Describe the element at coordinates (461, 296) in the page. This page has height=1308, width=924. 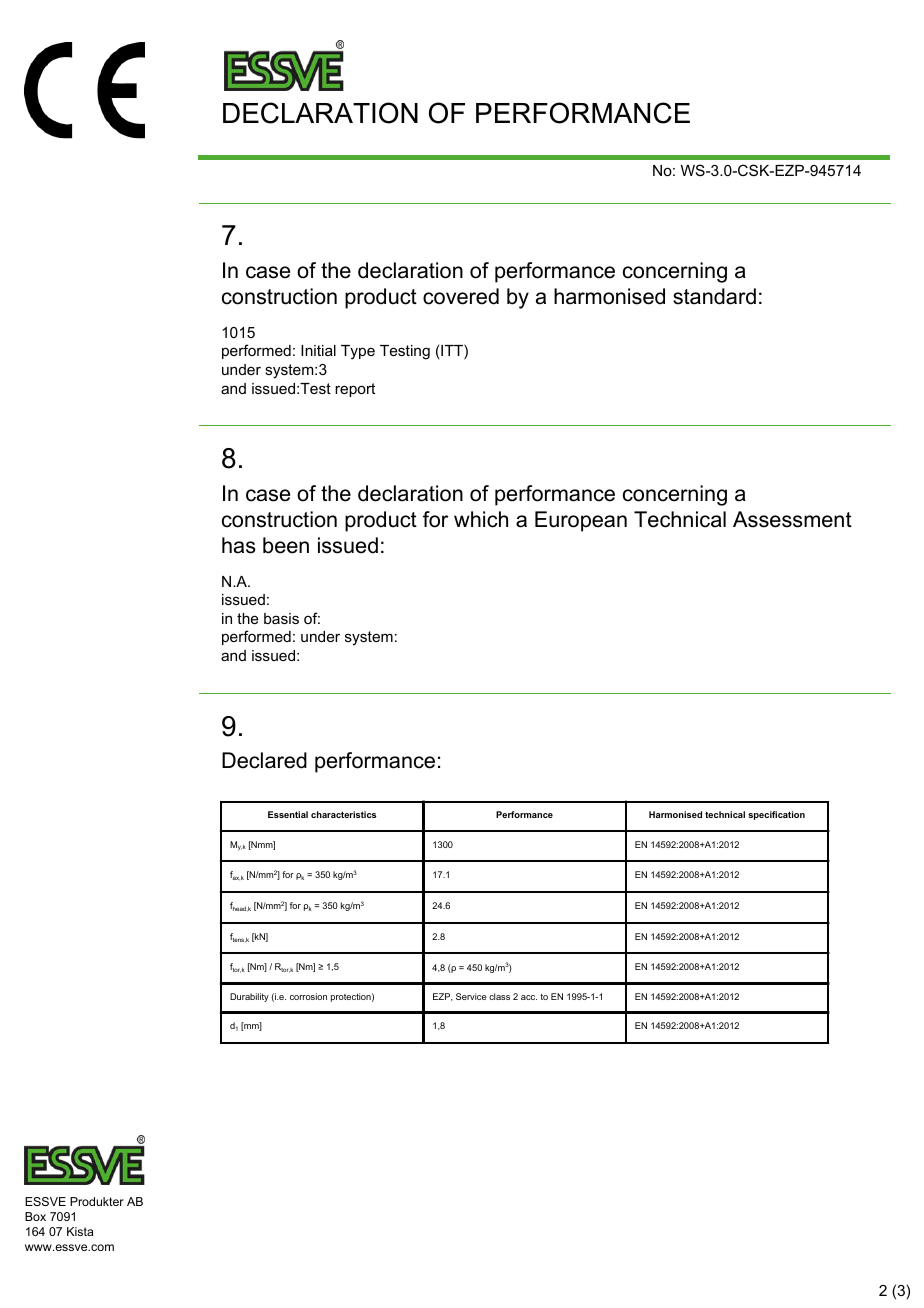
I see `covered` at that location.
